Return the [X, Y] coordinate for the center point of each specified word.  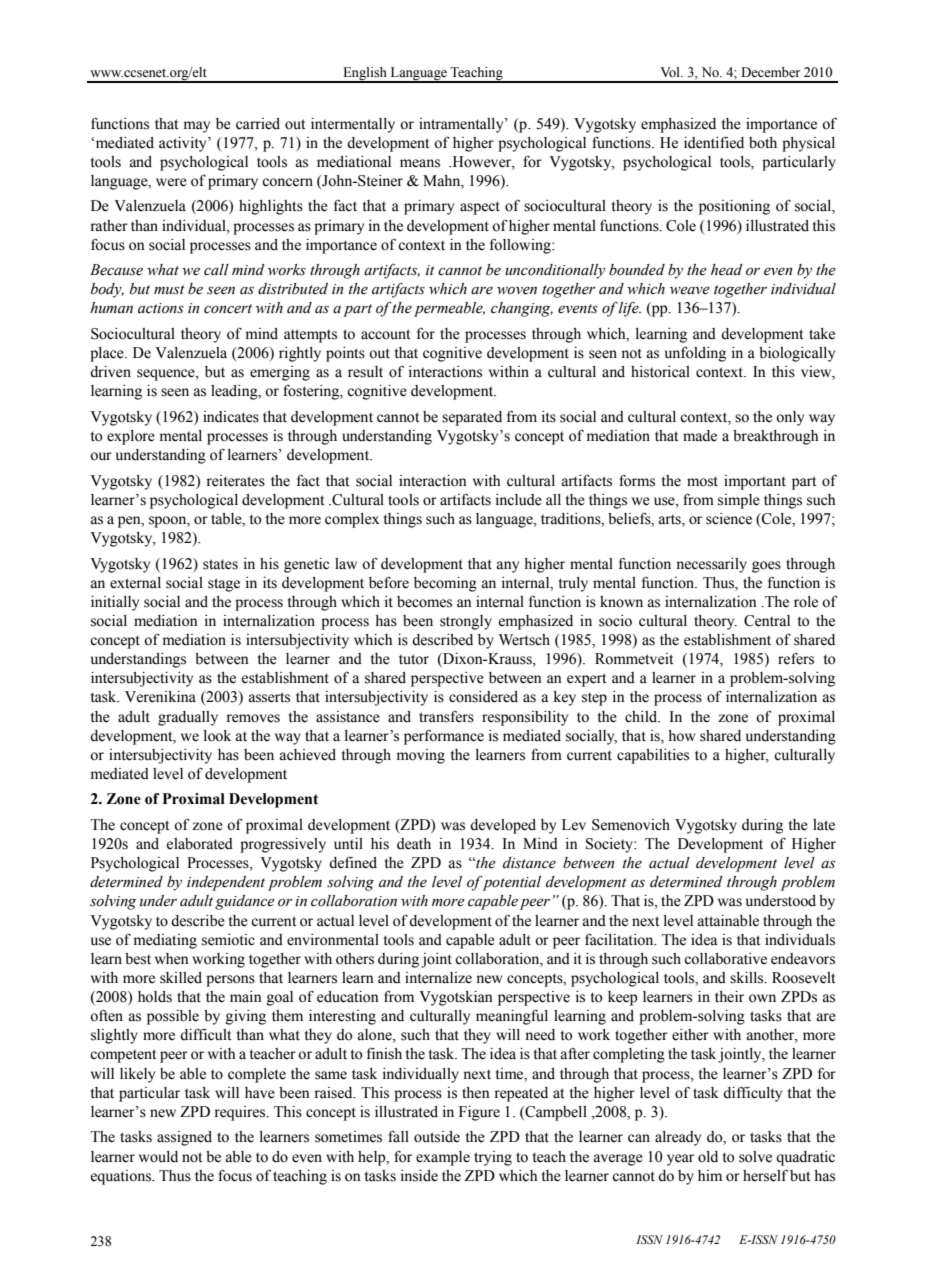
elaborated [200, 844]
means [420, 163]
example [443, 1158]
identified [714, 142]
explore [131, 437]
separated [472, 418]
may [197, 127]
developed [503, 826]
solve [755, 1157]
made [700, 436]
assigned [184, 1138]
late [824, 825]
